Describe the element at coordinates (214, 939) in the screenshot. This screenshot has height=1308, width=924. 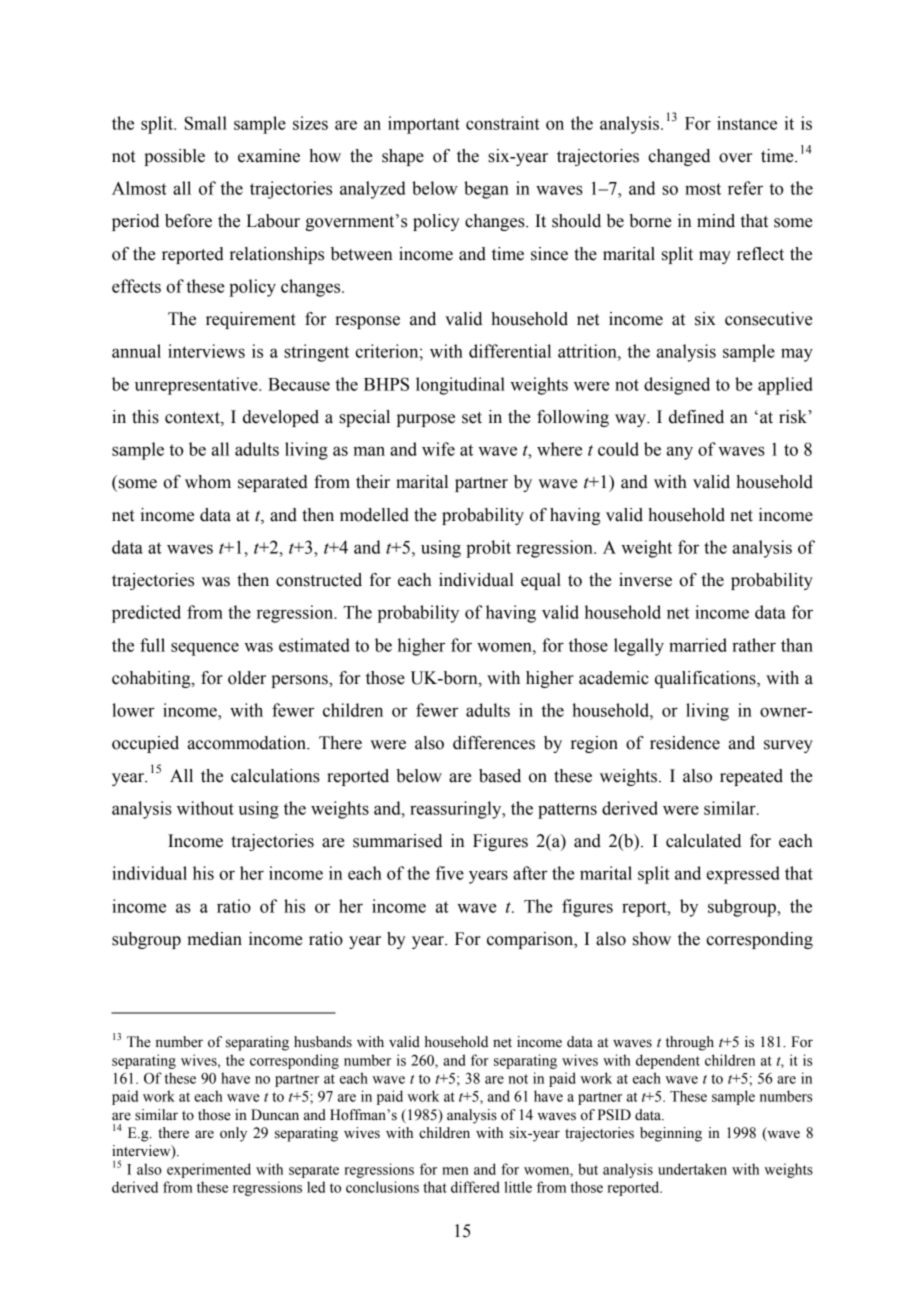
I see `median` at that location.
